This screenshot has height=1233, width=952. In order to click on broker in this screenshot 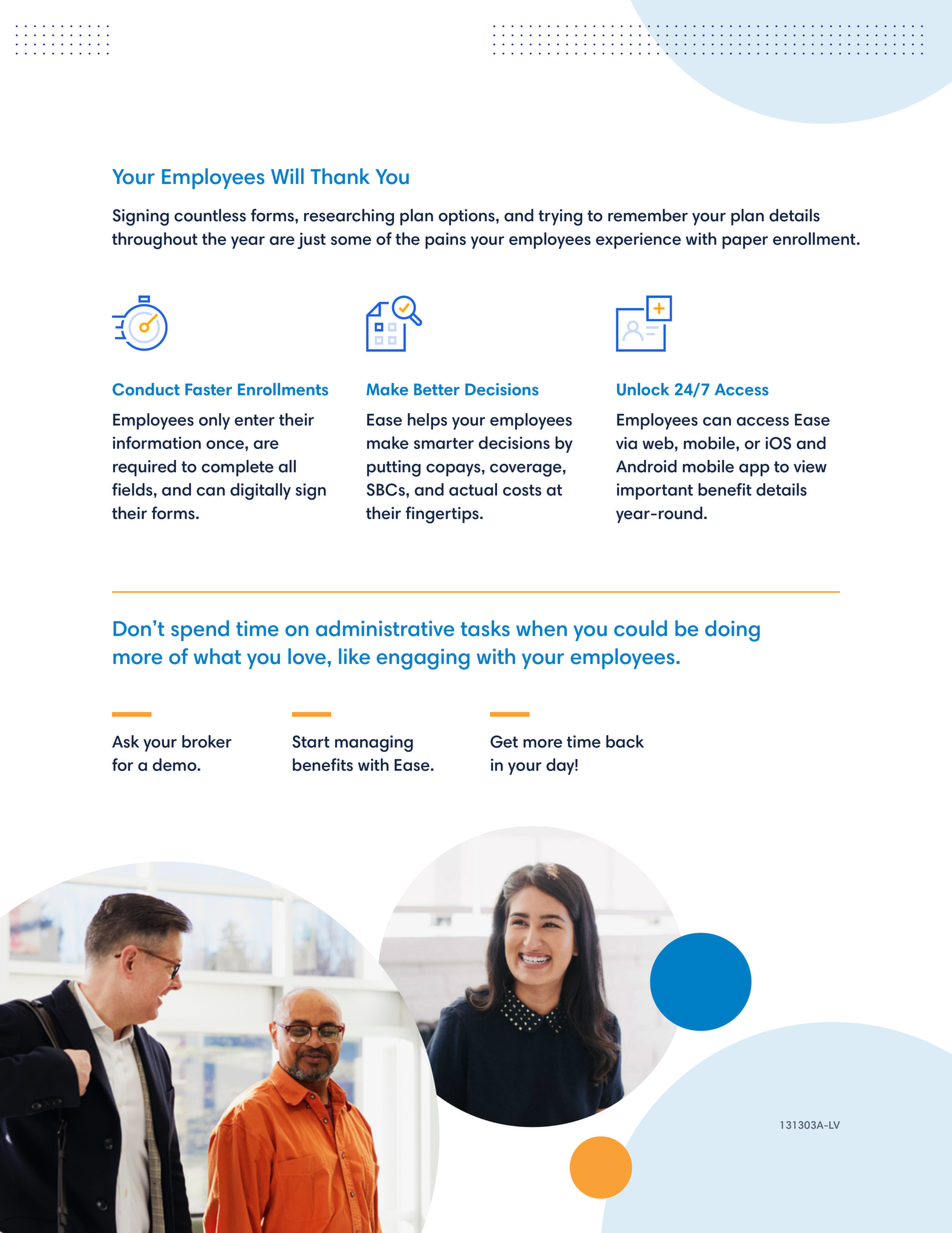, I will do `click(207, 741)`.
